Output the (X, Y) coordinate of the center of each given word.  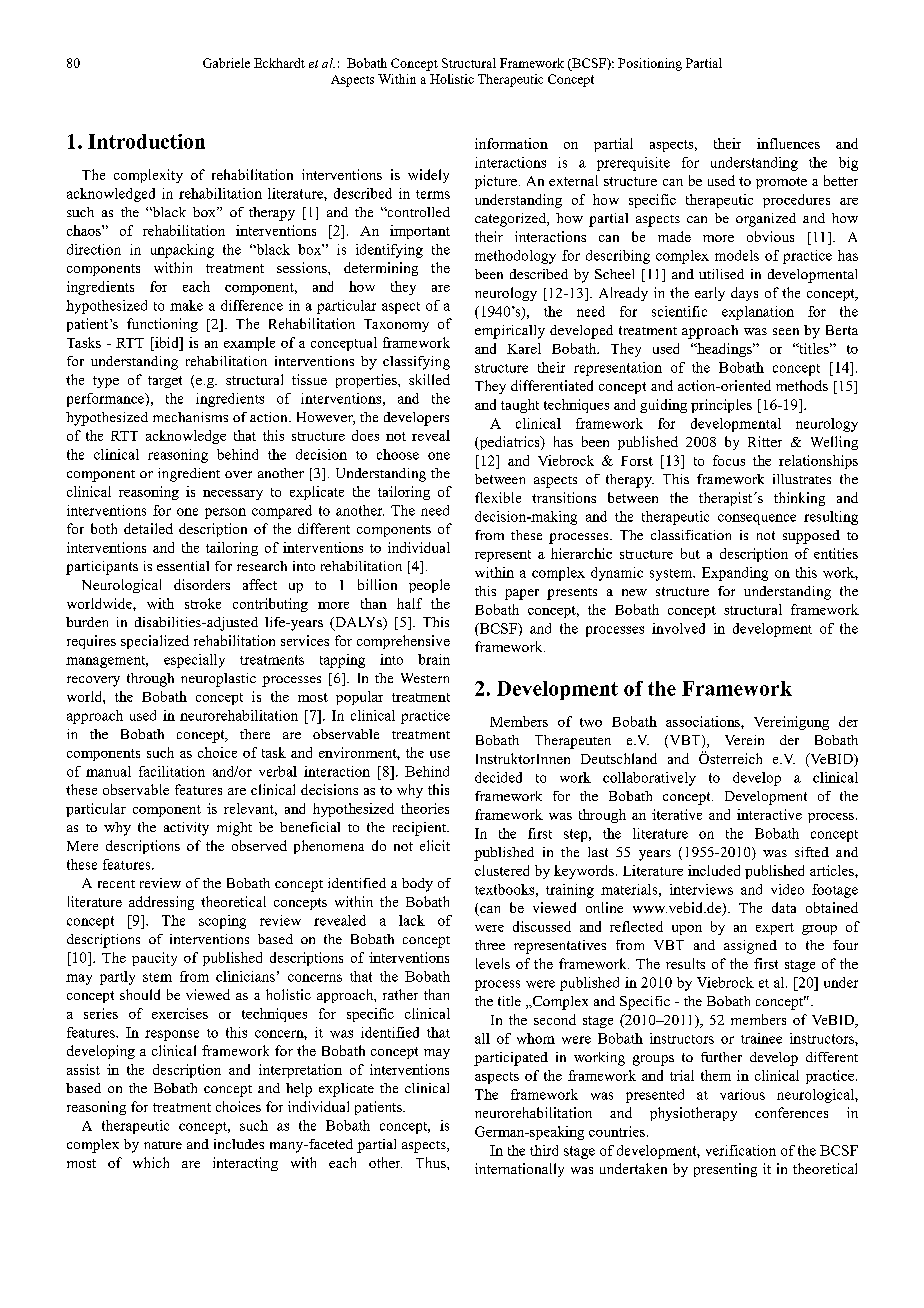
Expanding (735, 574)
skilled (429, 379)
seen (786, 331)
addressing (161, 903)
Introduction (146, 141)
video (787, 889)
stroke (203, 603)
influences (788, 143)
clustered (502, 870)
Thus (432, 1162)
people (429, 586)
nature (163, 1145)
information (511, 143)
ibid (167, 342)
